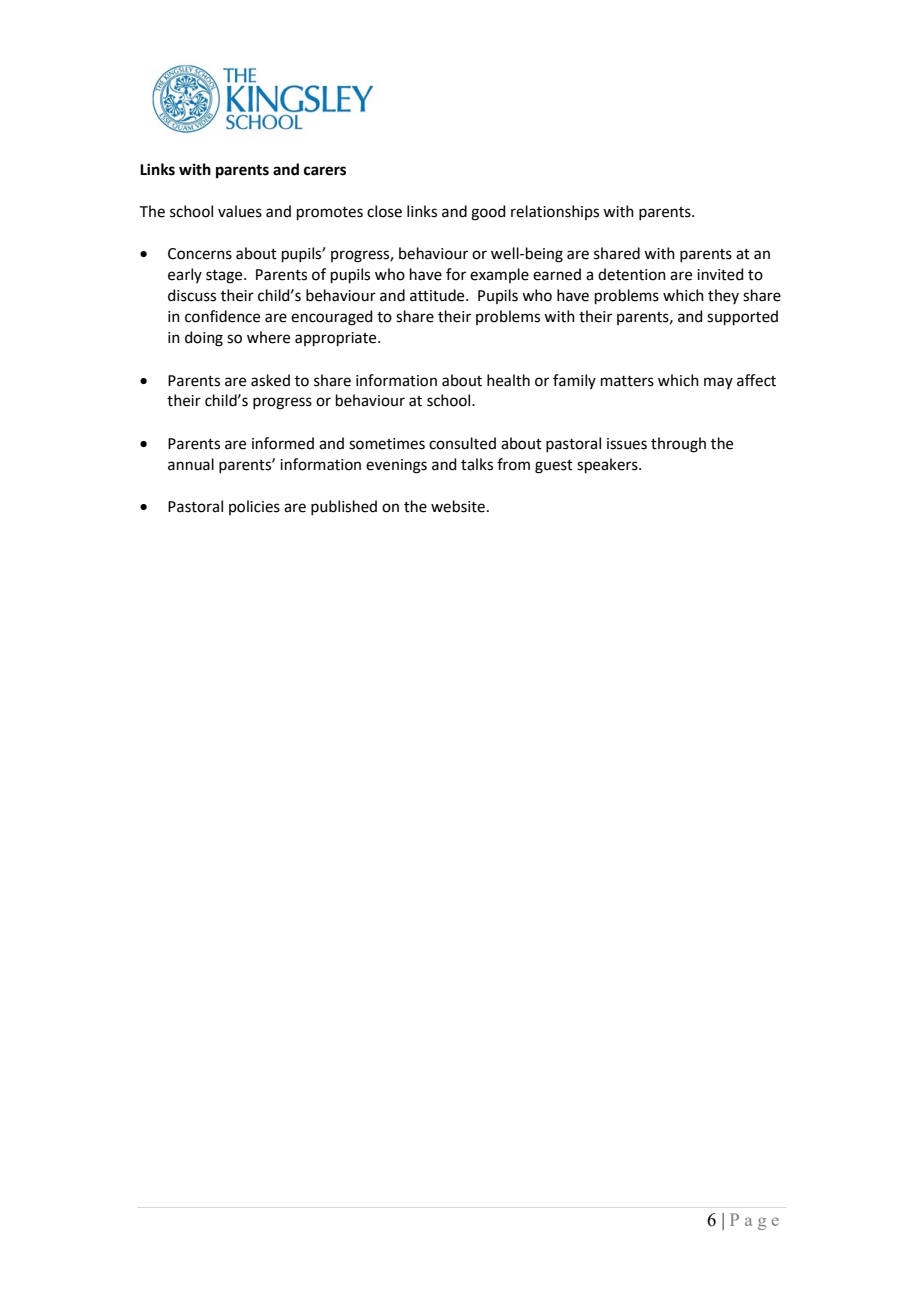 Image resolution: width=924 pixels, height=1308 pixels. I want to click on Page, so click(754, 1221).
